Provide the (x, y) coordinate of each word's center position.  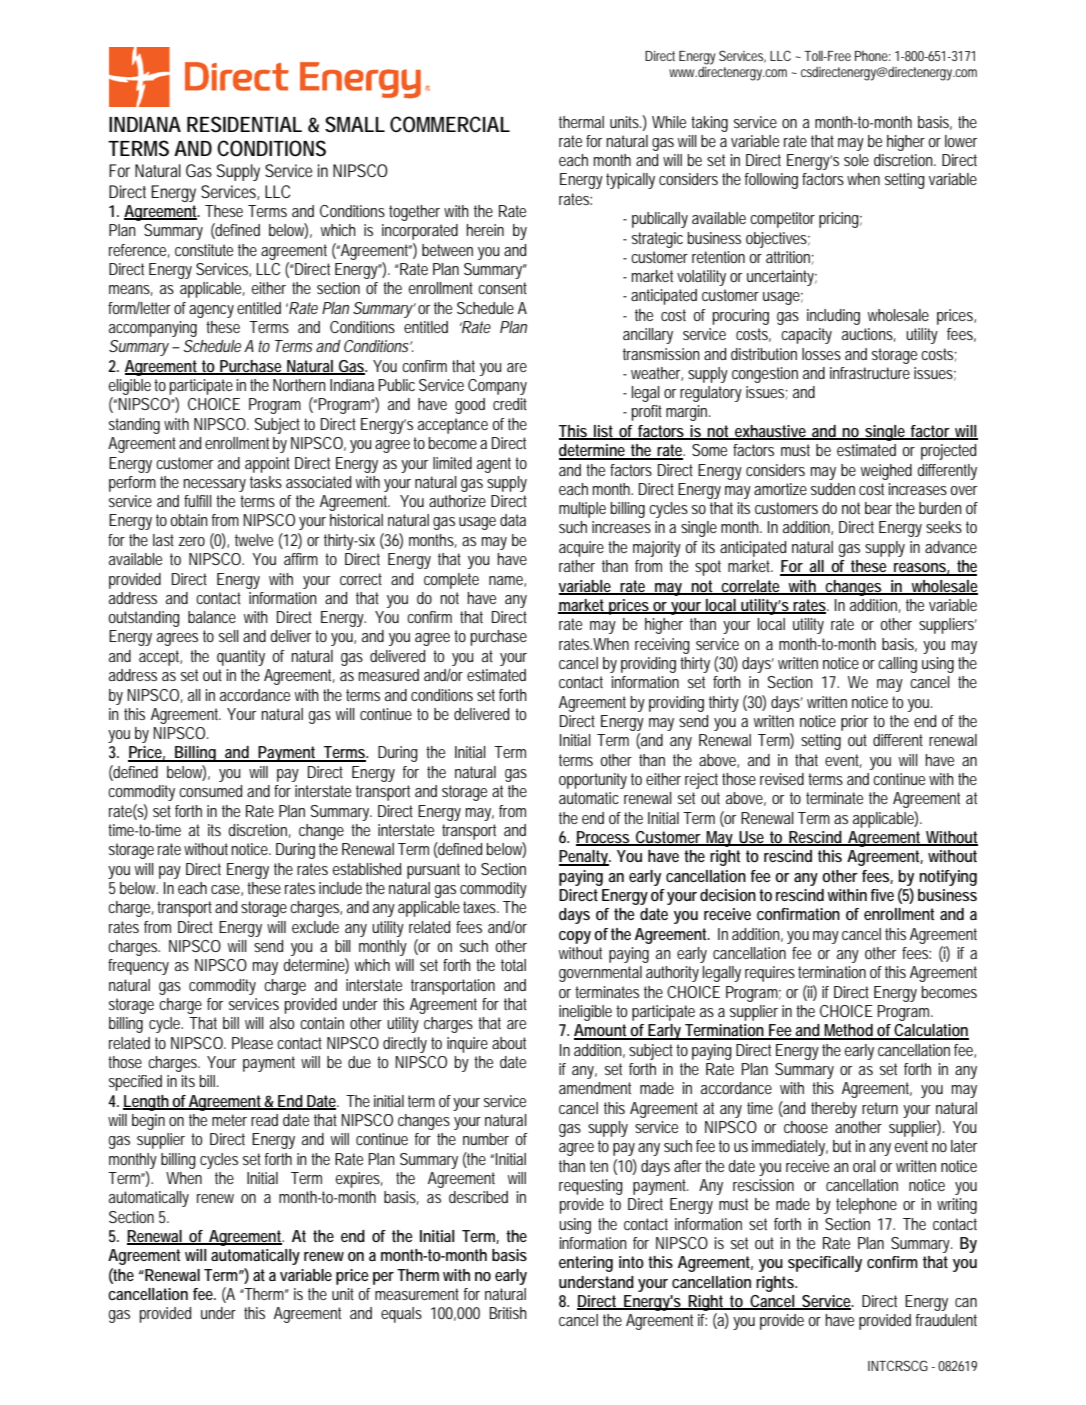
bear (878, 508)
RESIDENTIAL (244, 124)
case (225, 889)
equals (401, 1315)
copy (575, 937)
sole (856, 160)
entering (586, 1264)
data (513, 520)
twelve (254, 540)
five (882, 895)
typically (630, 181)
